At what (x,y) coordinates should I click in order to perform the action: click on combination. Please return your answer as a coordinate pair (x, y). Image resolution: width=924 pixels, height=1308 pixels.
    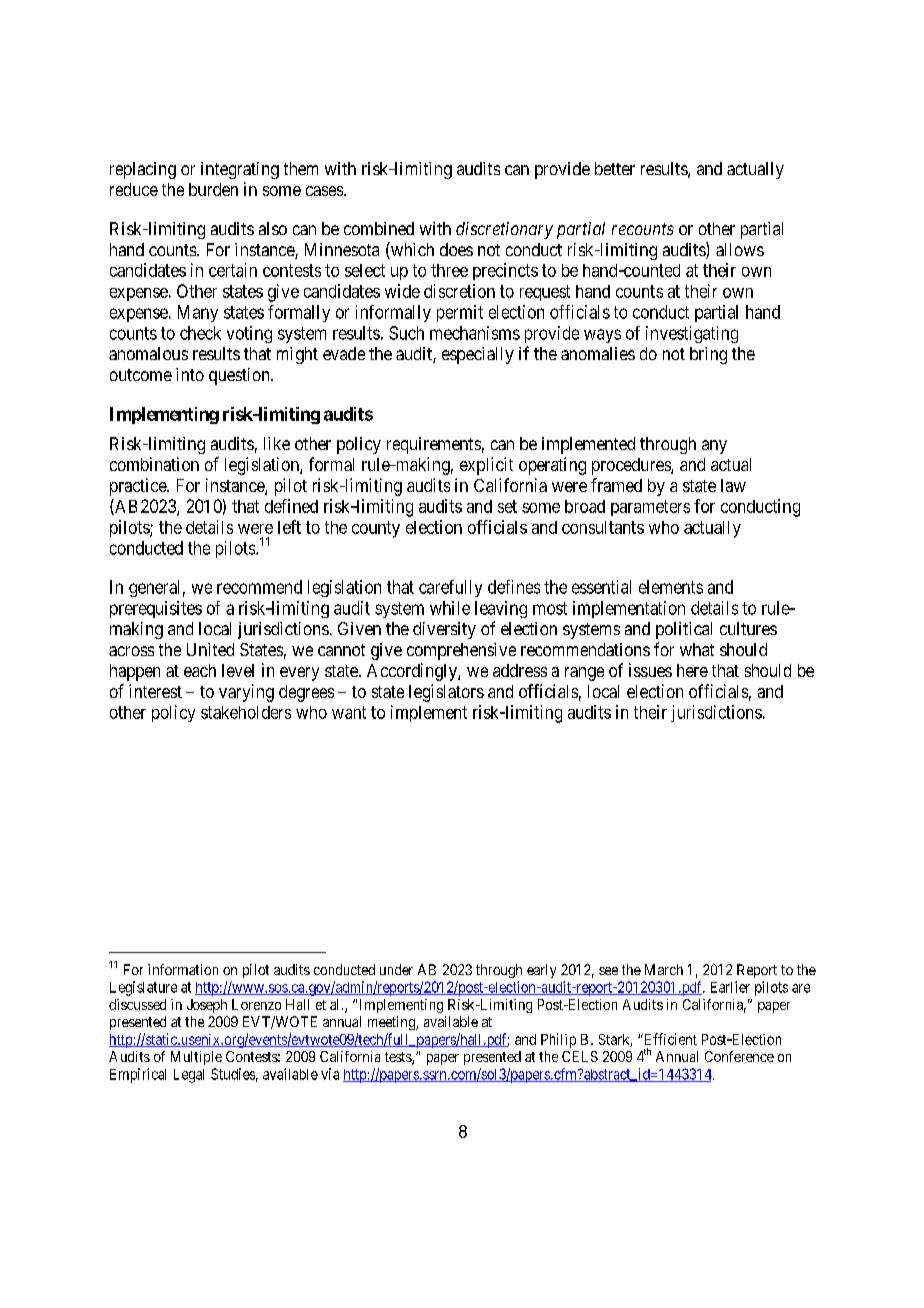
    Looking at the image, I should click on (154, 464).
